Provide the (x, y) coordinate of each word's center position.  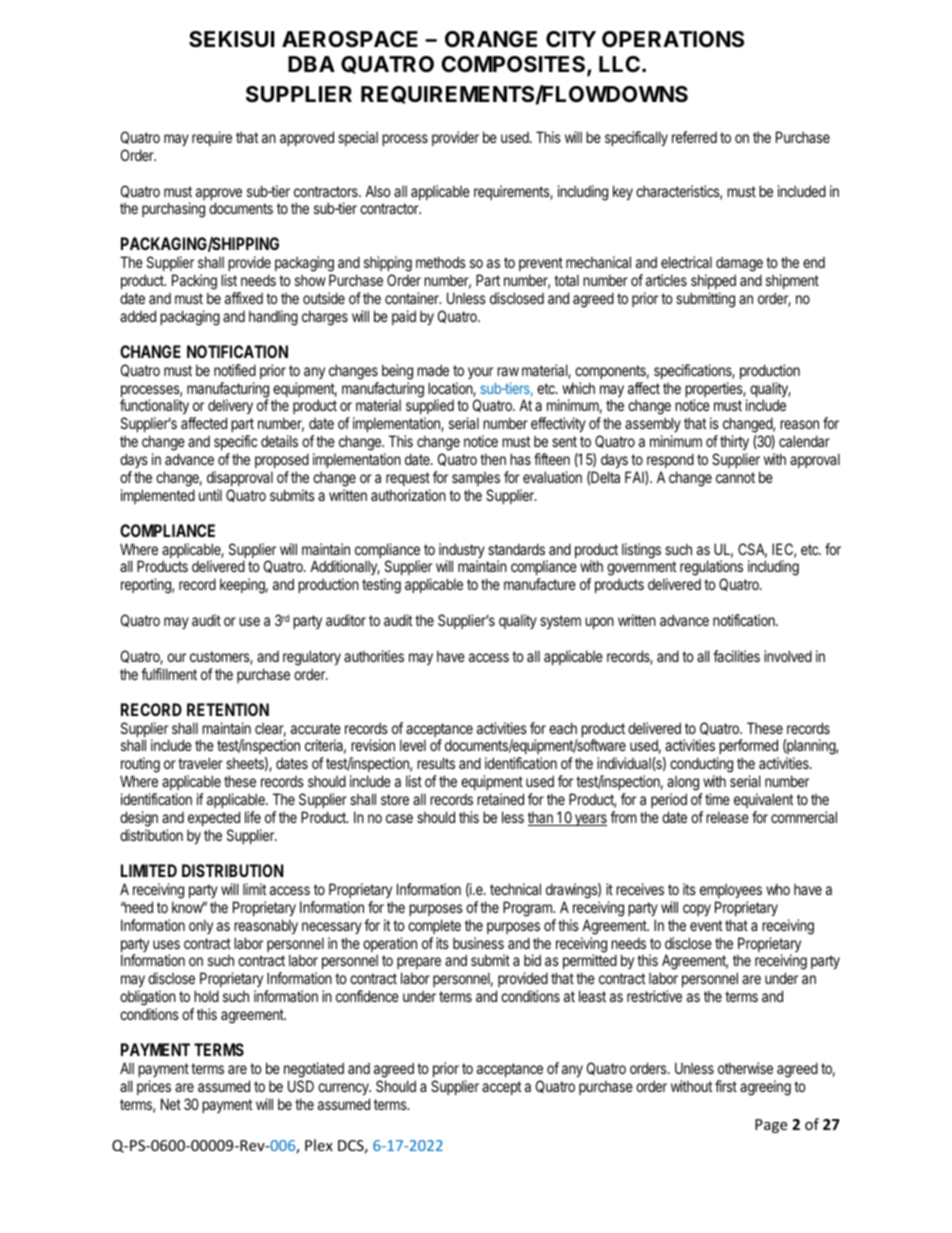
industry (462, 552)
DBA (311, 64)
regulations (711, 569)
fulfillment (169, 674)
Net (171, 1104)
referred (694, 137)
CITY (571, 39)
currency (344, 1089)
